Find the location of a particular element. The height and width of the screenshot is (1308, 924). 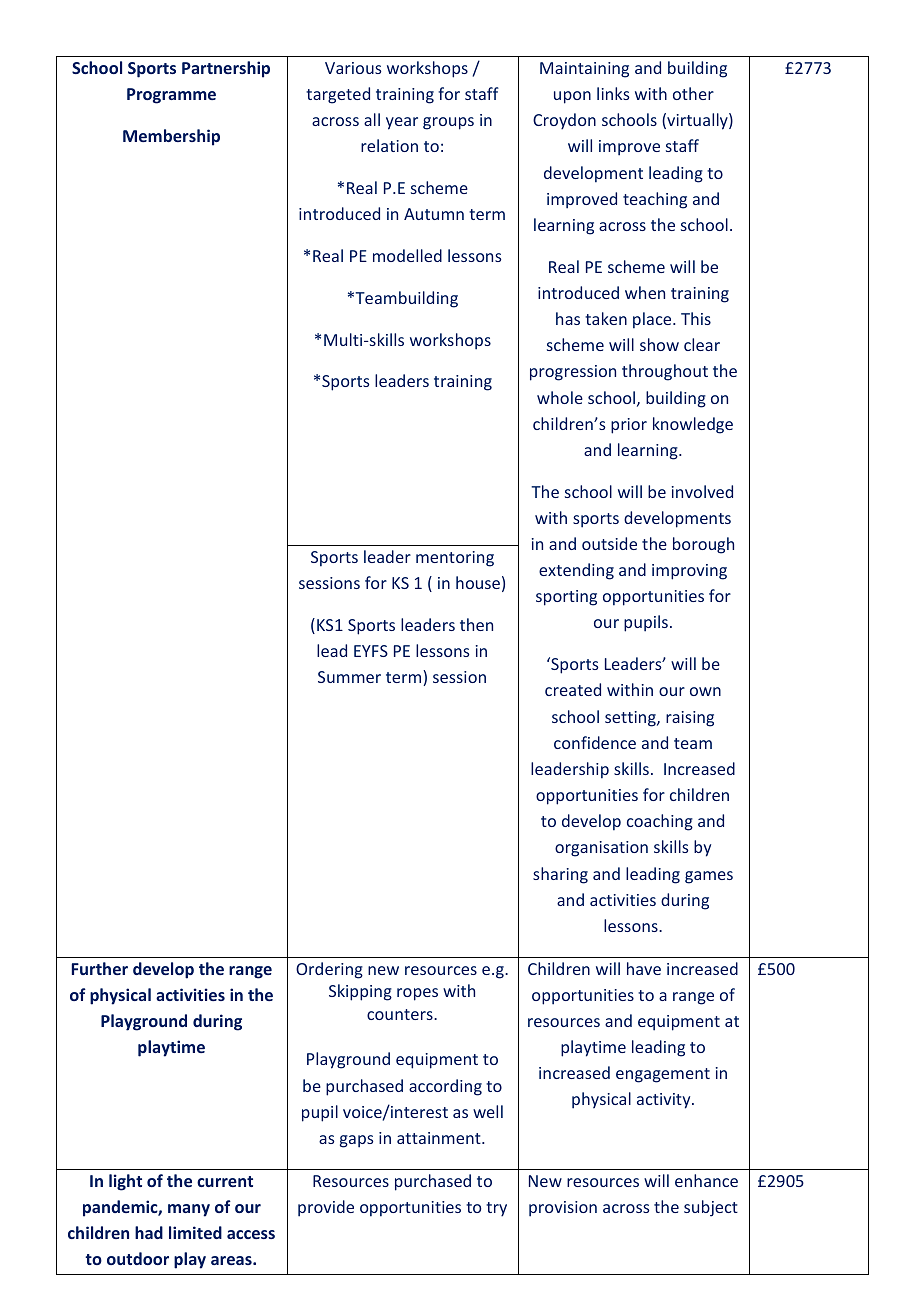

links is located at coordinates (613, 93).
